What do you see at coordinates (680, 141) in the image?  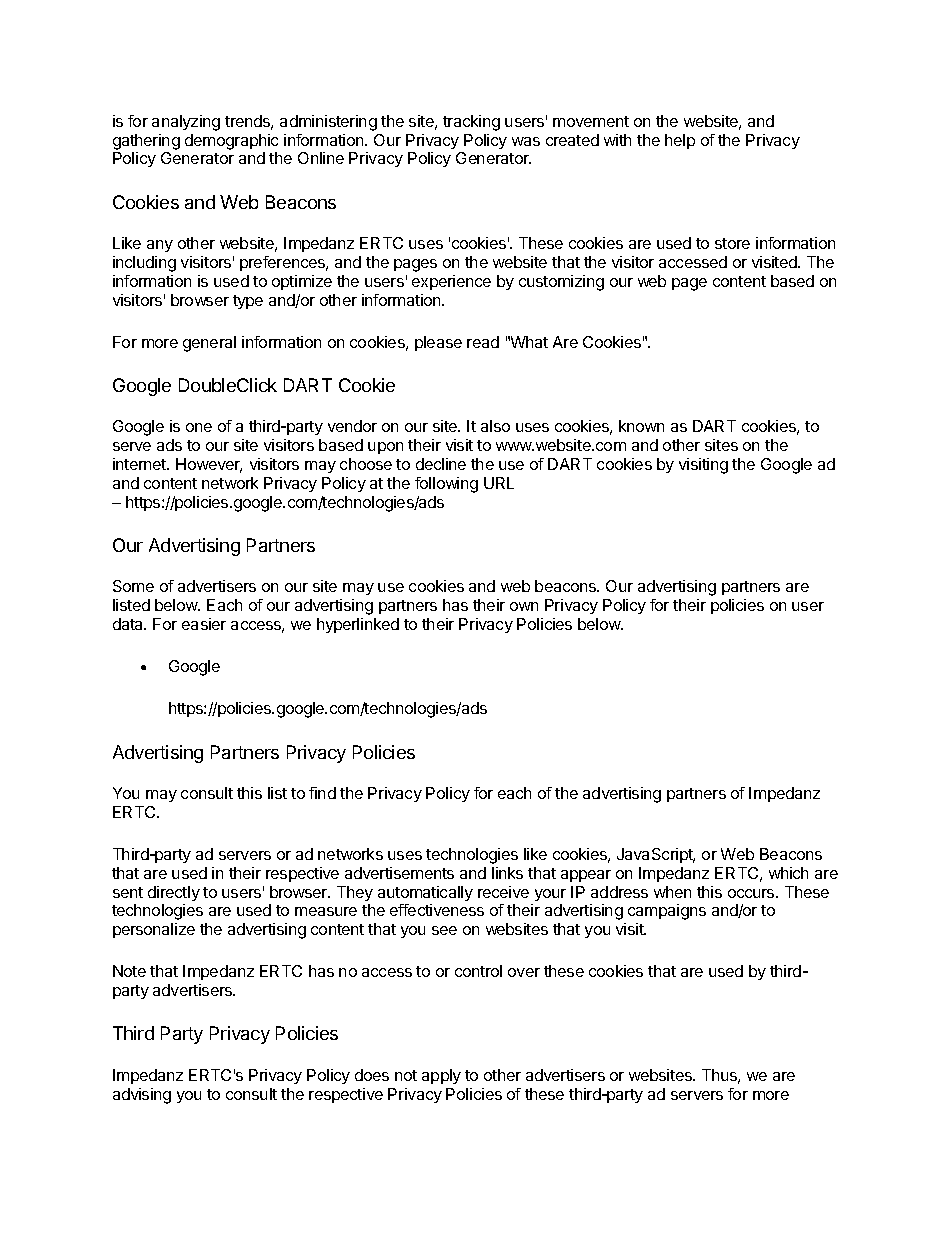 I see `help` at bounding box center [680, 141].
